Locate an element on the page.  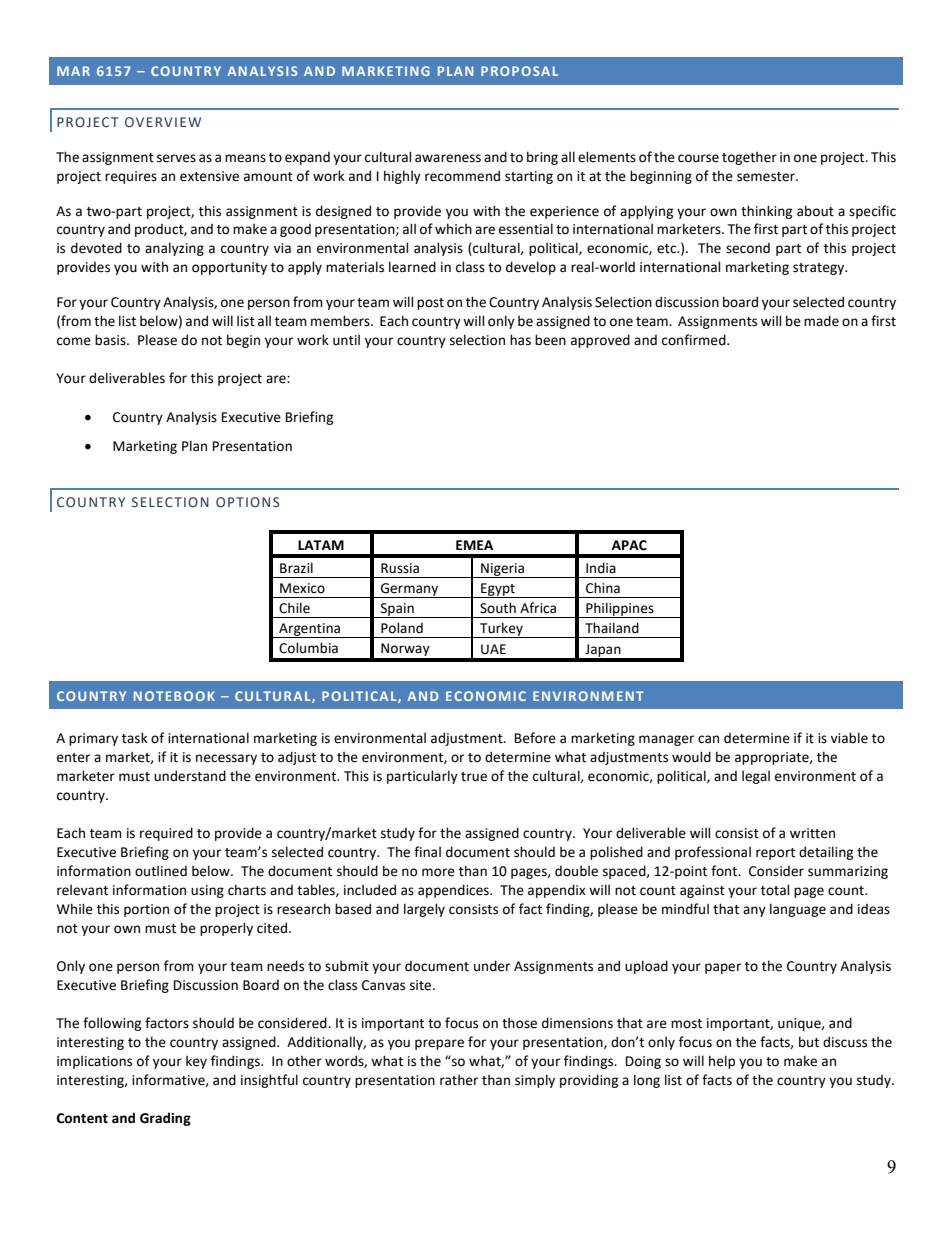
basis is located at coordinates (111, 340).
